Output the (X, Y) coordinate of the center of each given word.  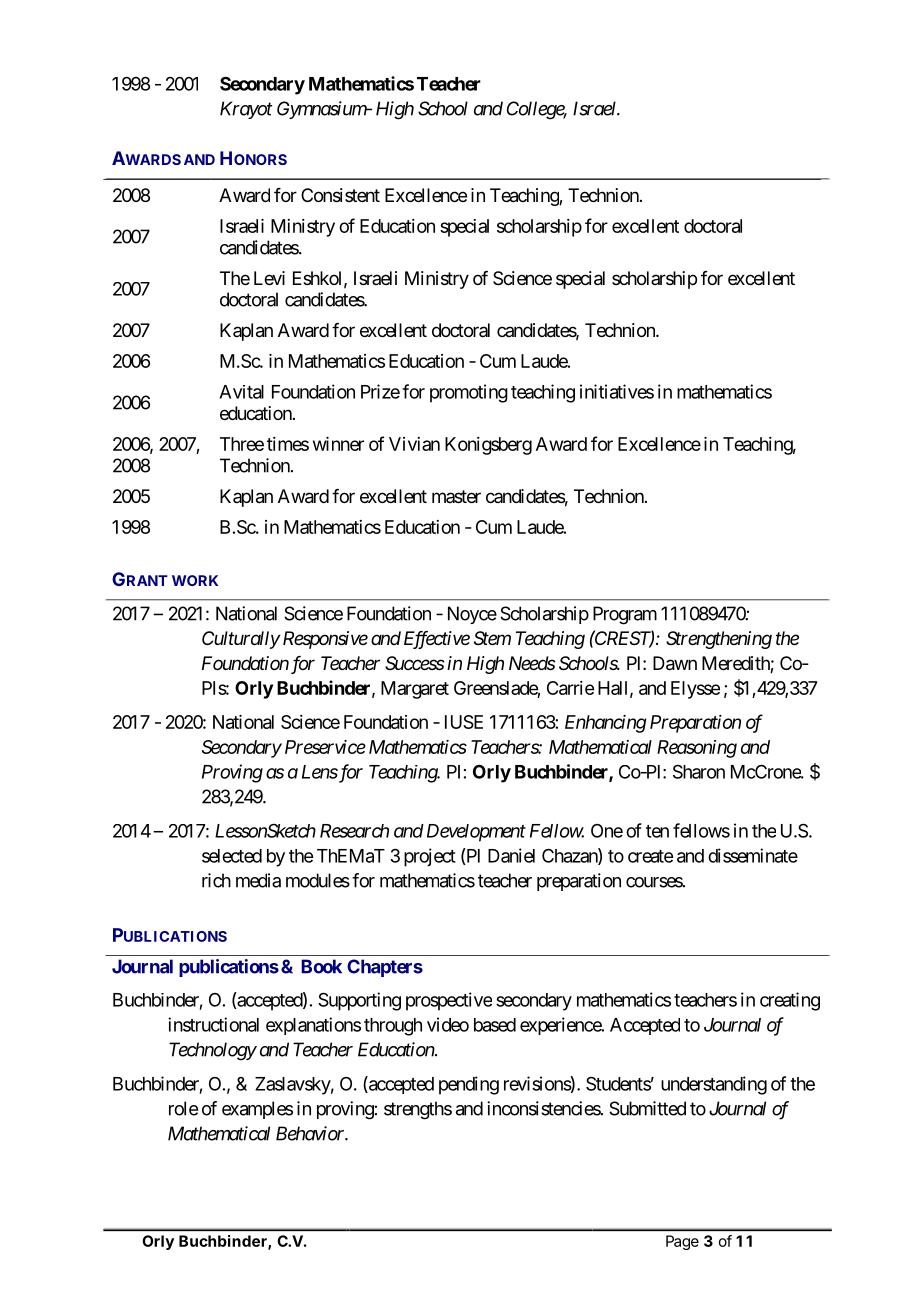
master (456, 496)
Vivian (414, 444)
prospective (449, 1001)
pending (469, 1085)
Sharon (699, 771)
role (183, 1108)
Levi (269, 278)
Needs (532, 663)
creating (790, 1001)
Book (321, 966)
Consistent (340, 195)
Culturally (241, 640)
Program (625, 615)
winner (338, 444)
